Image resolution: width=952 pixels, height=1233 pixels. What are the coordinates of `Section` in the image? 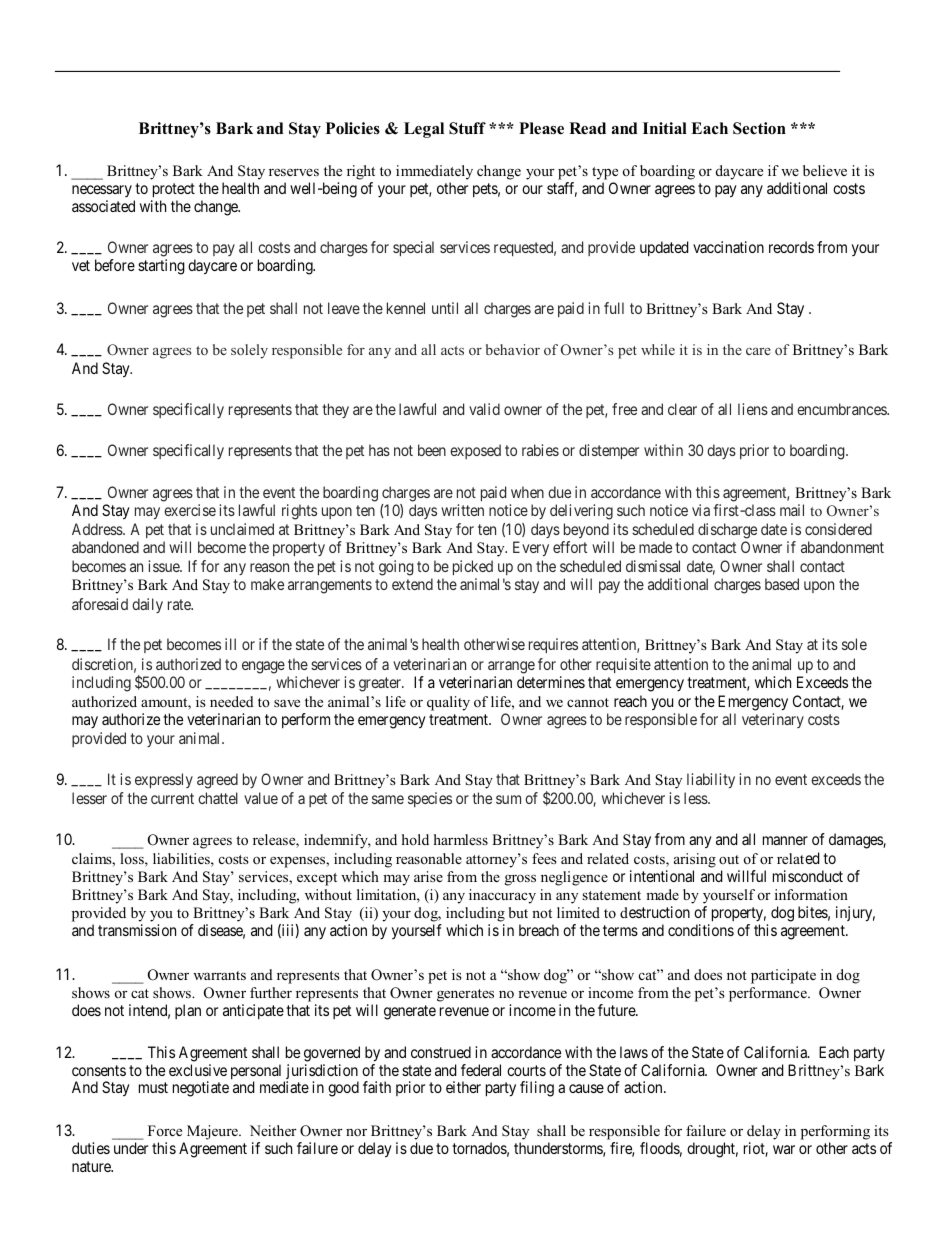 It's located at (759, 128).
